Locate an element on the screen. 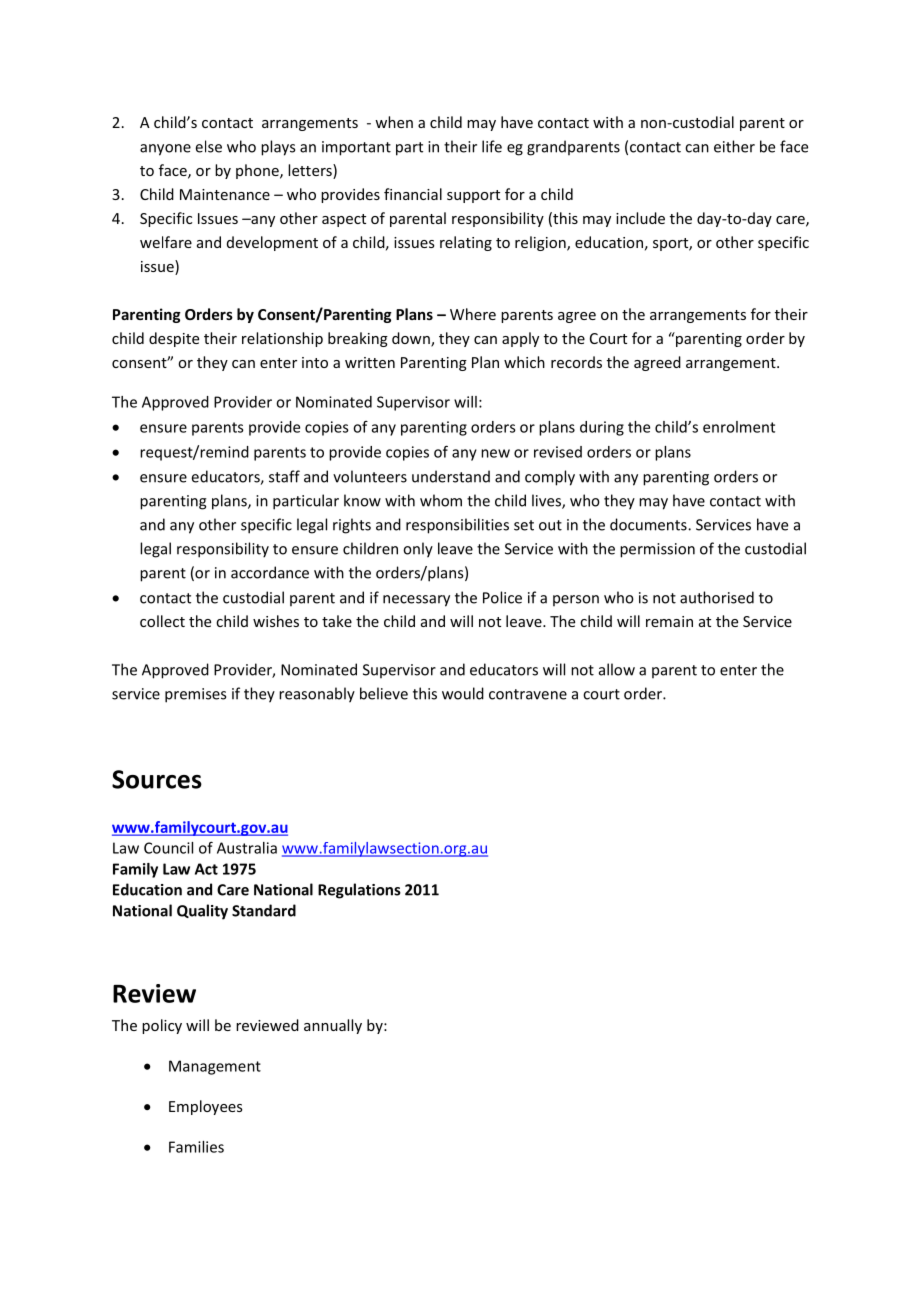 Image resolution: width=924 pixels, height=1308 pixels. either is located at coordinates (734, 146).
